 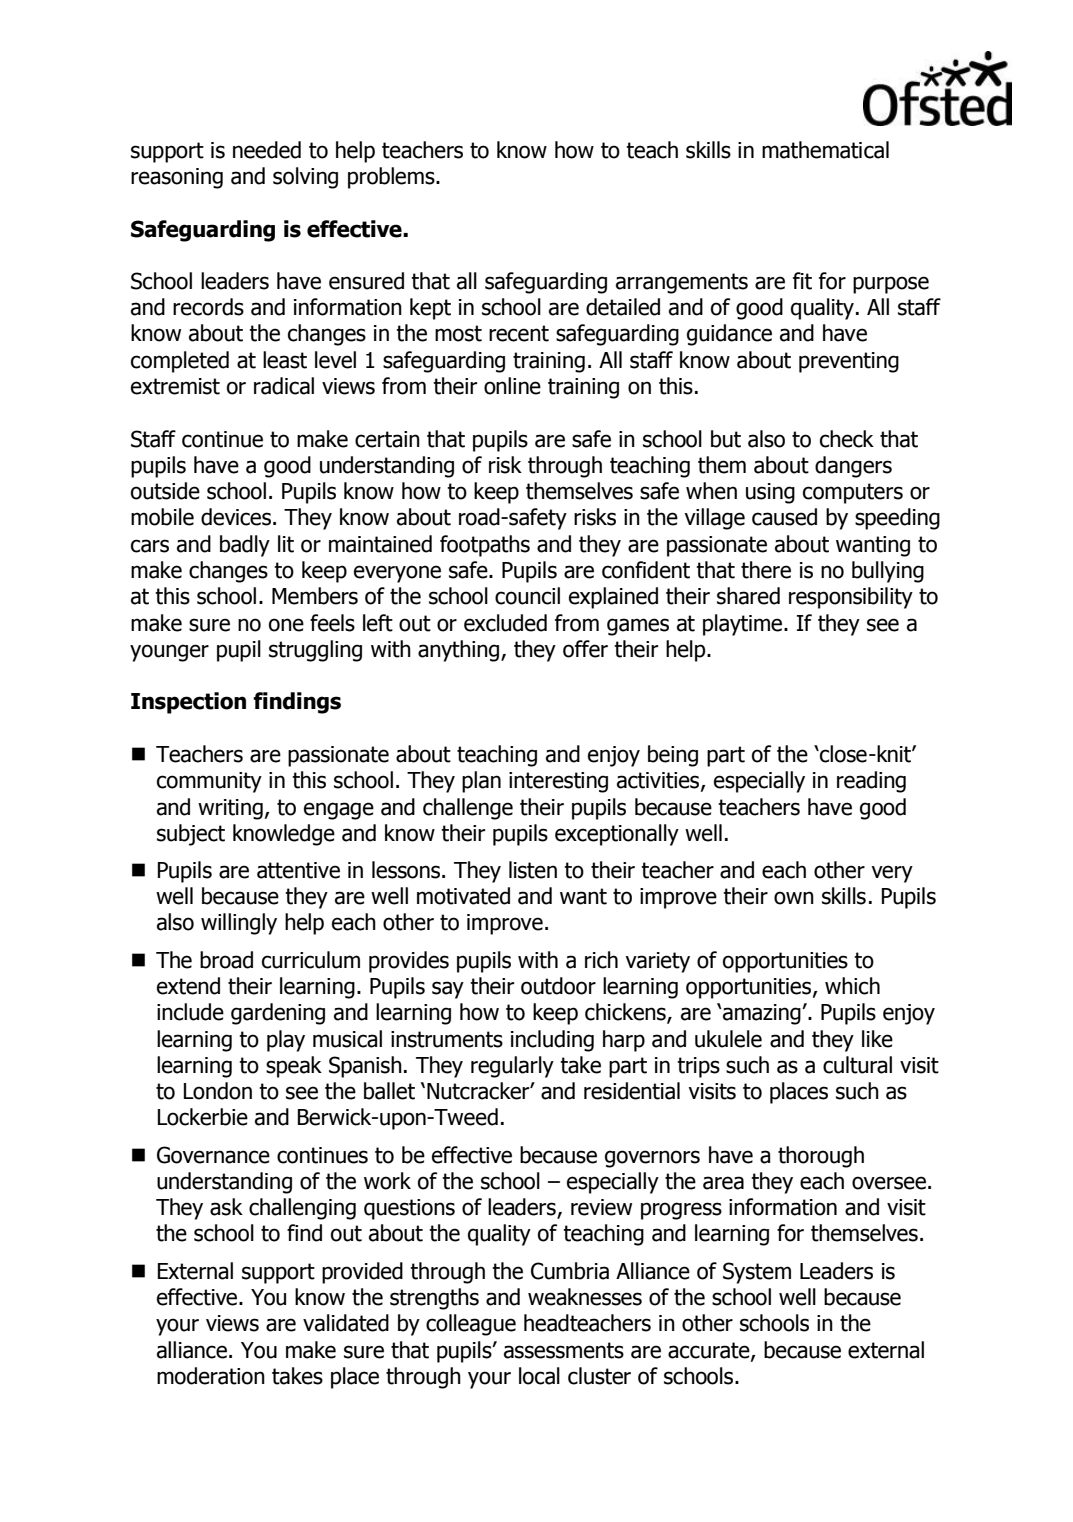 What do you see at coordinates (267, 150) in the screenshot?
I see `needed` at bounding box center [267, 150].
